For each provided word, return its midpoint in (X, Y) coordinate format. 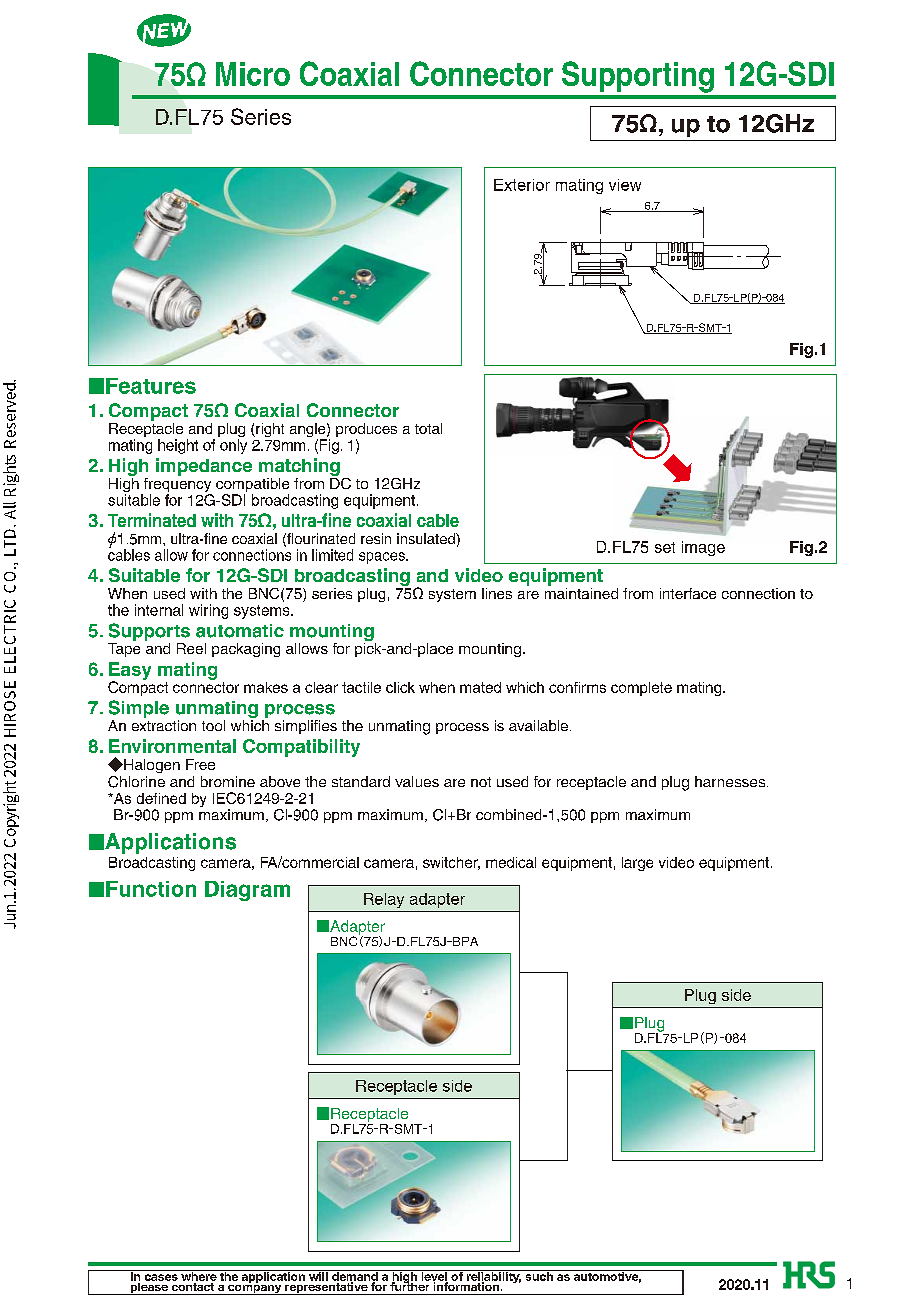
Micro (253, 74)
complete (641, 689)
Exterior (522, 185)
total (428, 428)
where (198, 1275)
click (400, 687)
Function (151, 889)
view (625, 185)
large (637, 864)
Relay (384, 900)
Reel (191, 648)
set (665, 547)
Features (151, 386)
